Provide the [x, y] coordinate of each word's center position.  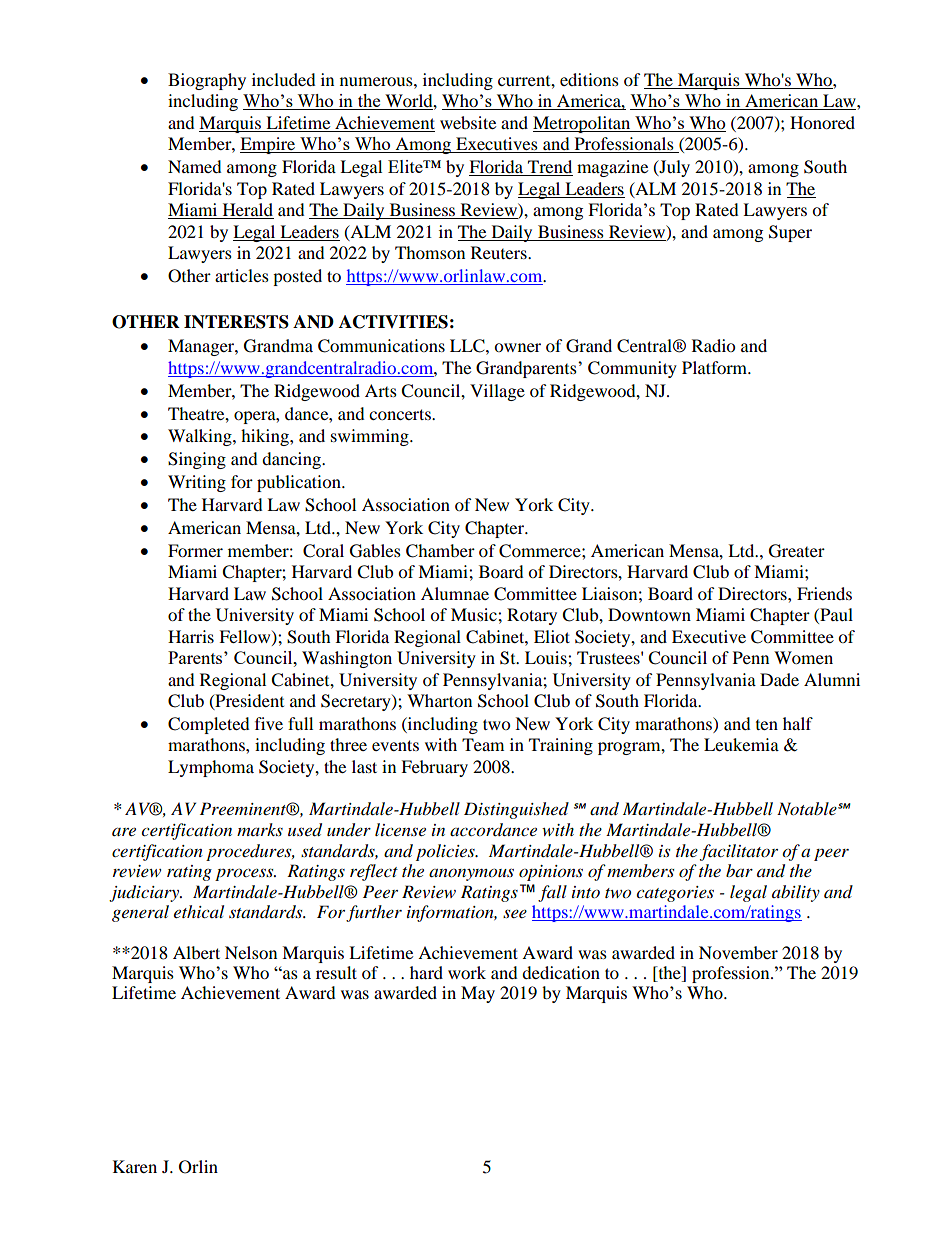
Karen [135, 1166]
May [478, 994]
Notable [808, 808]
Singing [197, 460]
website [468, 122]
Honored [822, 122]
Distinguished [516, 810]
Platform [715, 367]
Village [497, 392]
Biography [207, 81]
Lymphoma [211, 768]
